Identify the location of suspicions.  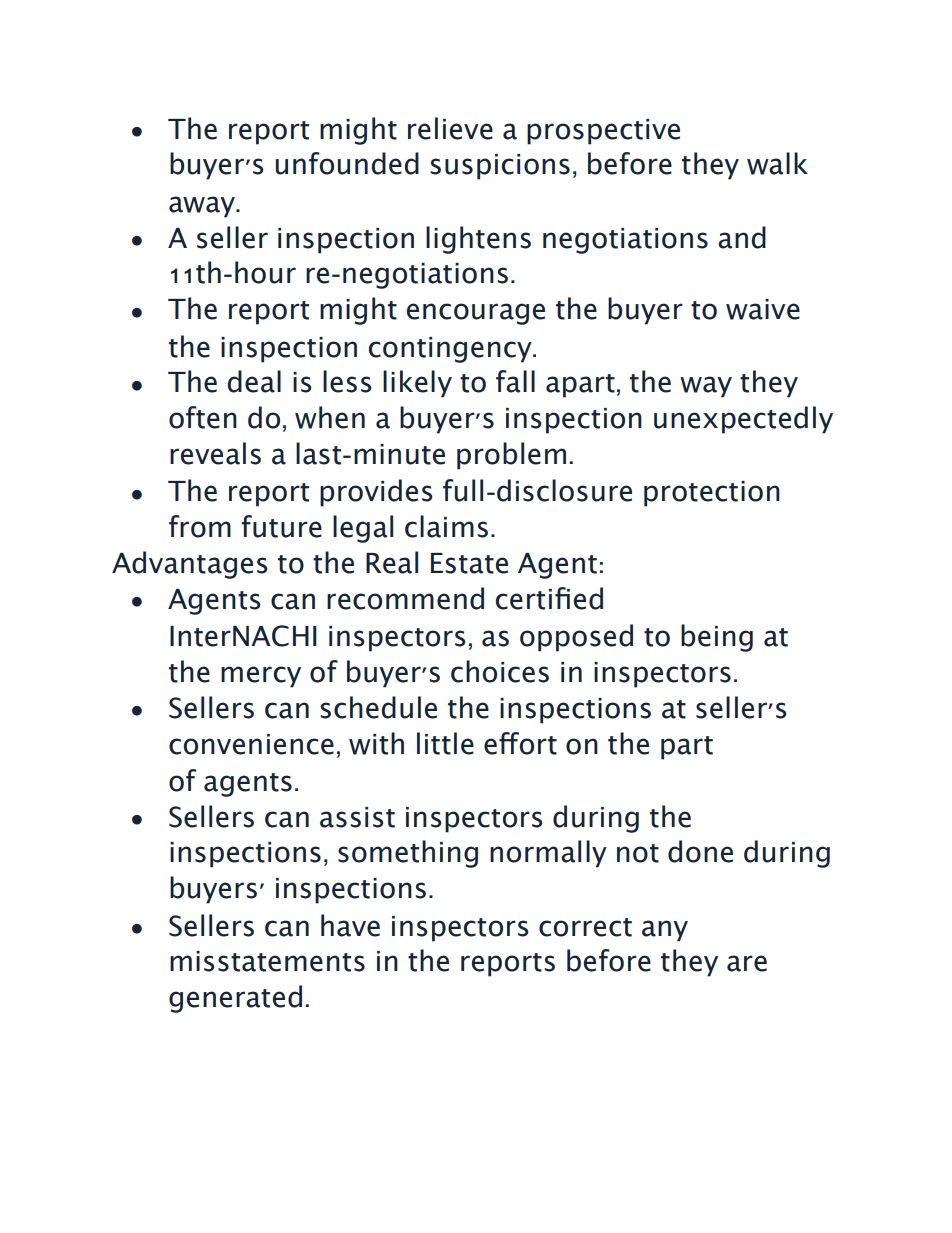
(500, 167).
